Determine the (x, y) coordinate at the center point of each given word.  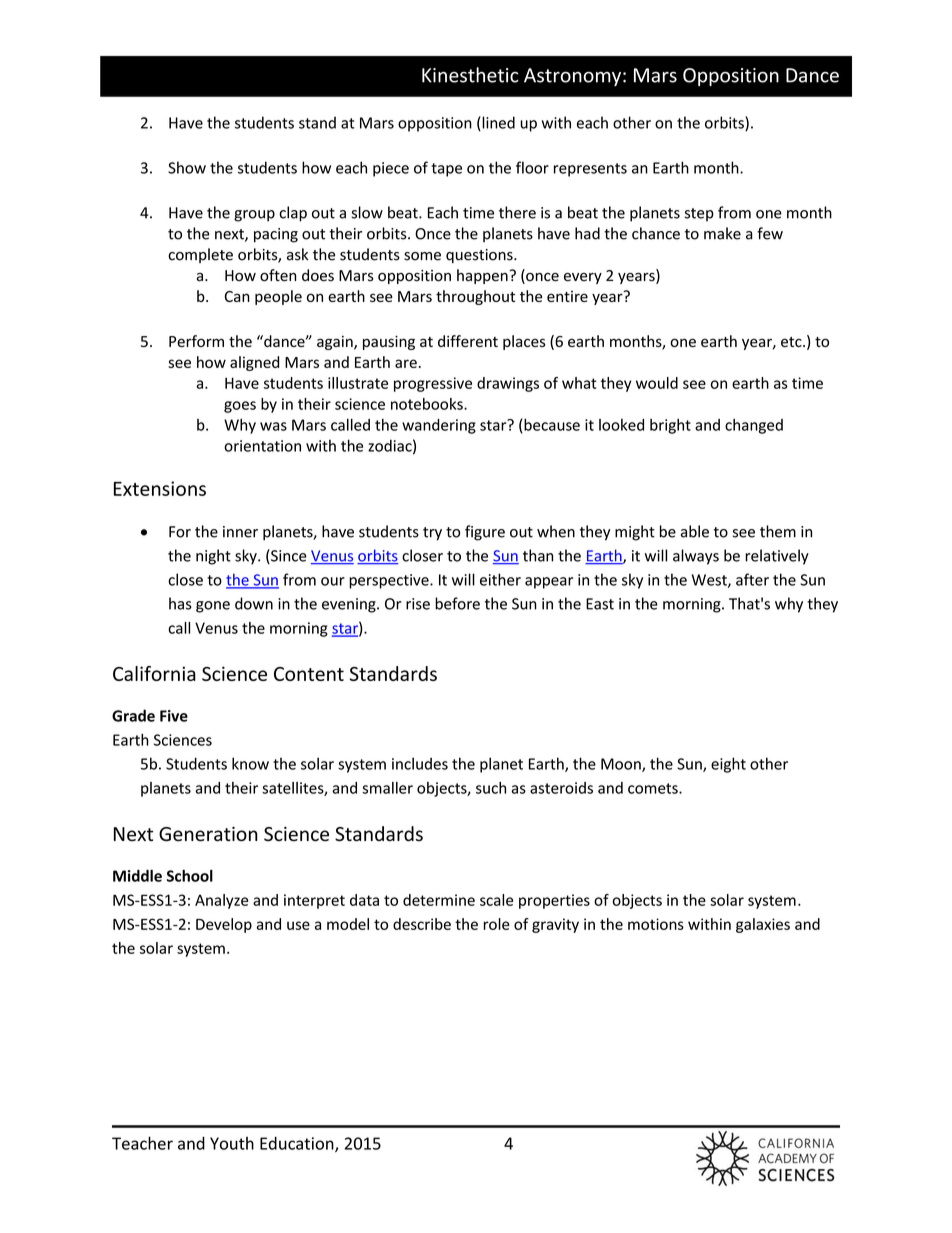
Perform (196, 341)
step (699, 215)
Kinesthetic (470, 75)
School (190, 876)
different (468, 341)
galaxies (763, 925)
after (752, 579)
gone (213, 607)
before (457, 603)
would (657, 383)
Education (298, 1144)
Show (187, 167)
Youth (232, 1143)
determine (439, 900)
